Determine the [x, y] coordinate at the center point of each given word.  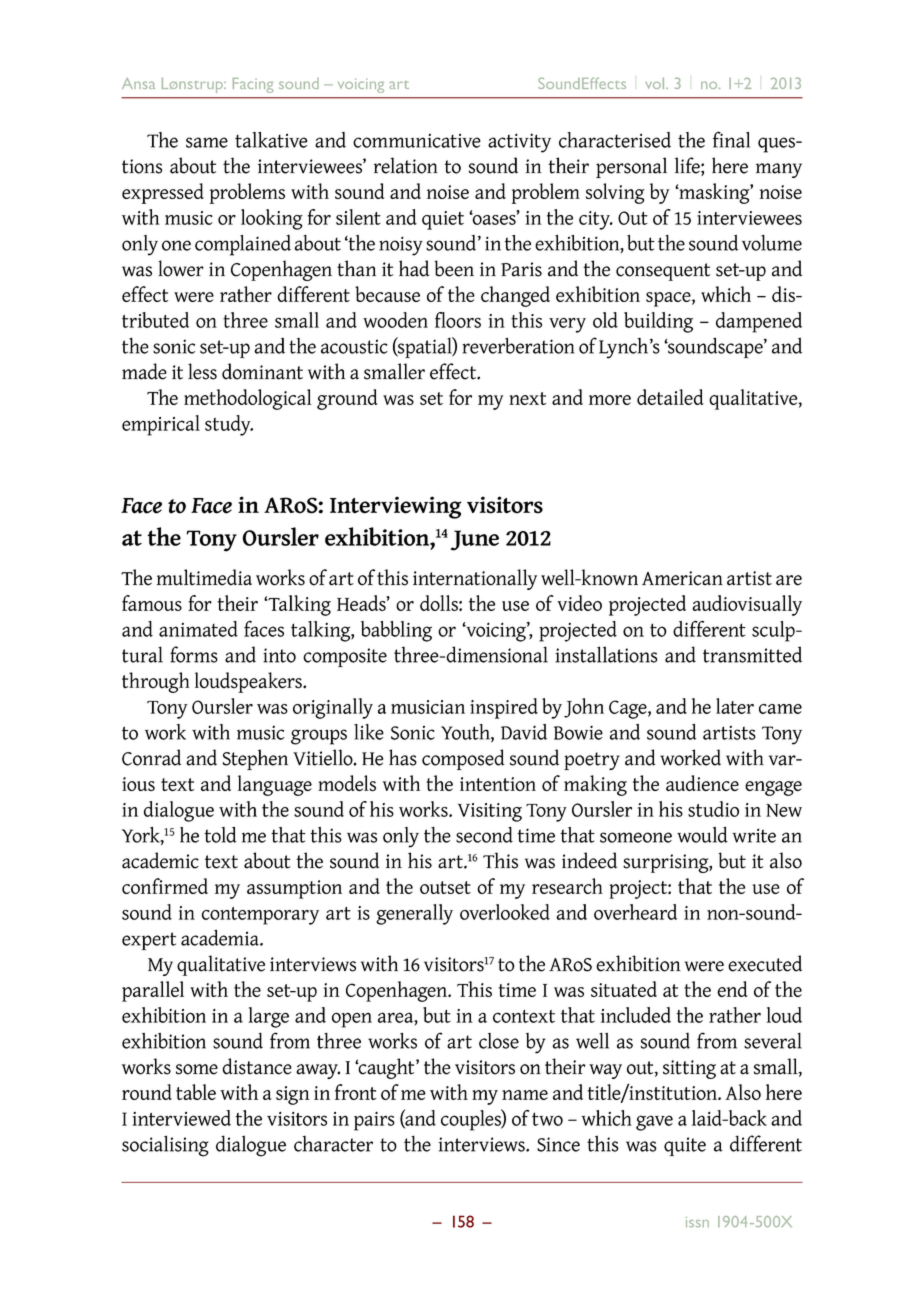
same [207, 142]
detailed [670, 397]
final [731, 139]
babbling [396, 631]
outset [445, 887]
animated [198, 629]
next [527, 398]
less [202, 371]
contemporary [260, 916]
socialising [165, 1146]
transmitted [752, 654]
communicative [417, 140]
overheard [635, 912]
